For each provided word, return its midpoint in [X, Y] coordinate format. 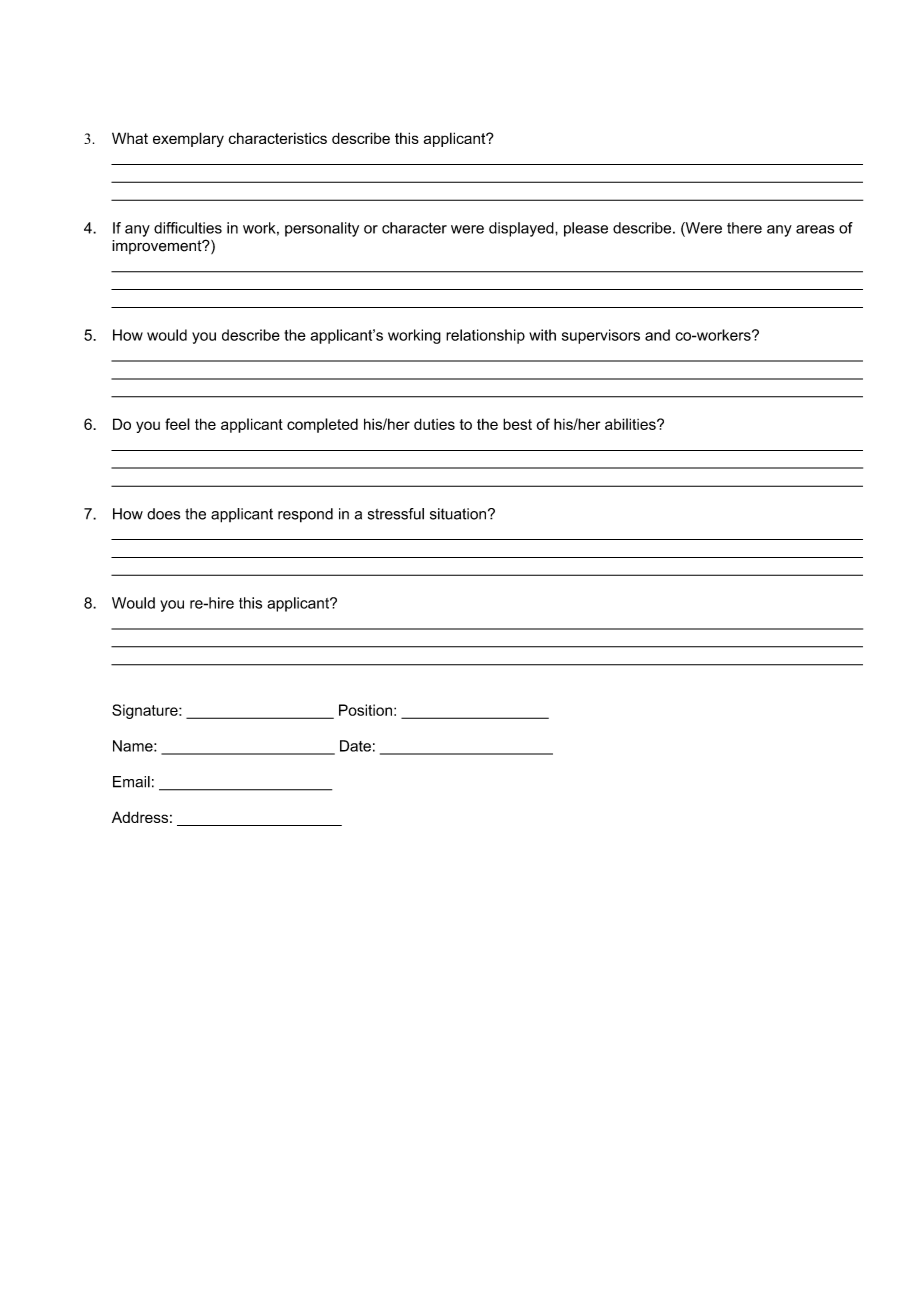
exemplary [188, 139]
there [744, 228]
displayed [522, 229]
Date [355, 746]
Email [131, 782]
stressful [396, 514]
